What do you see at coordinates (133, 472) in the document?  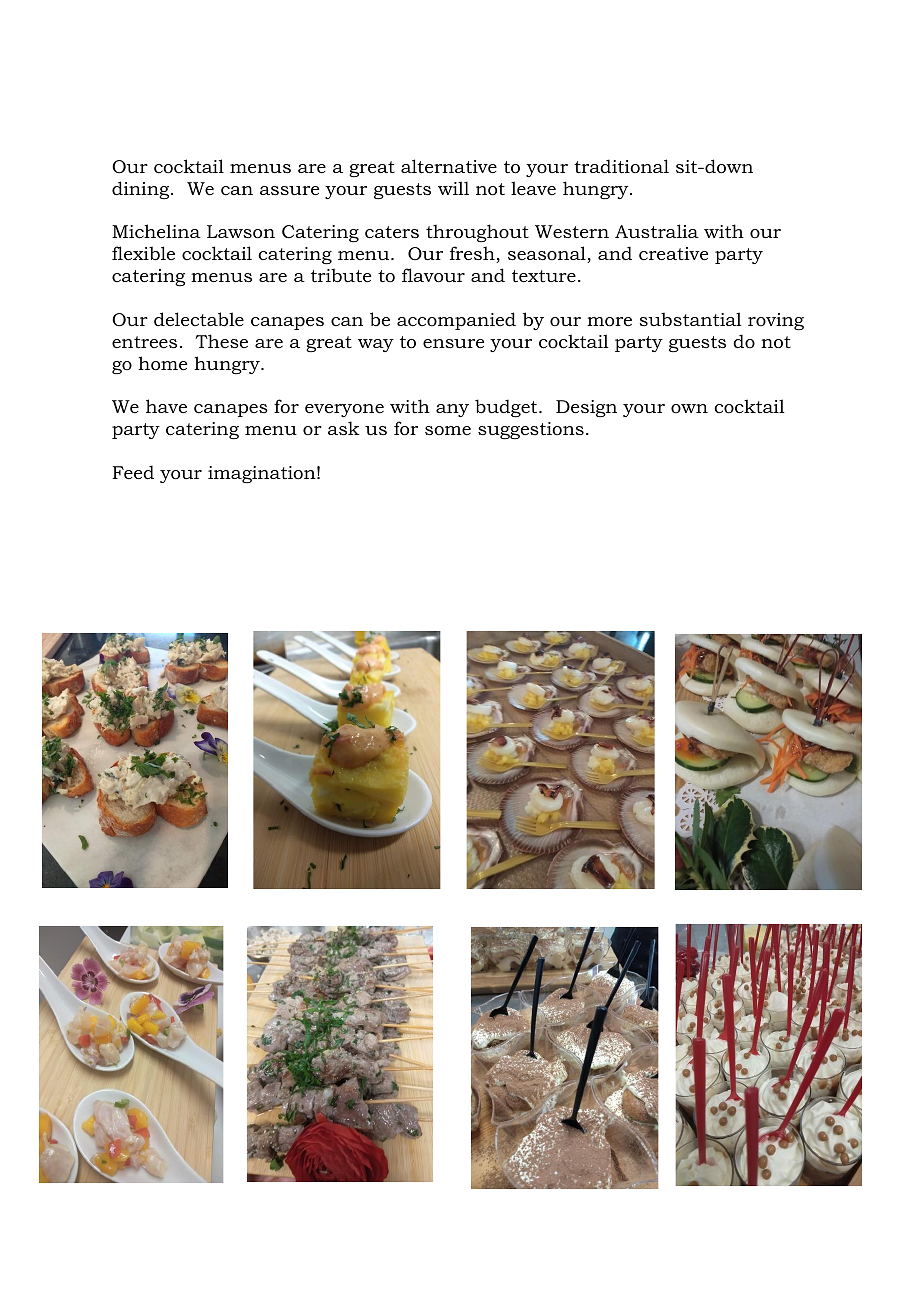 I see `Feed` at bounding box center [133, 472].
